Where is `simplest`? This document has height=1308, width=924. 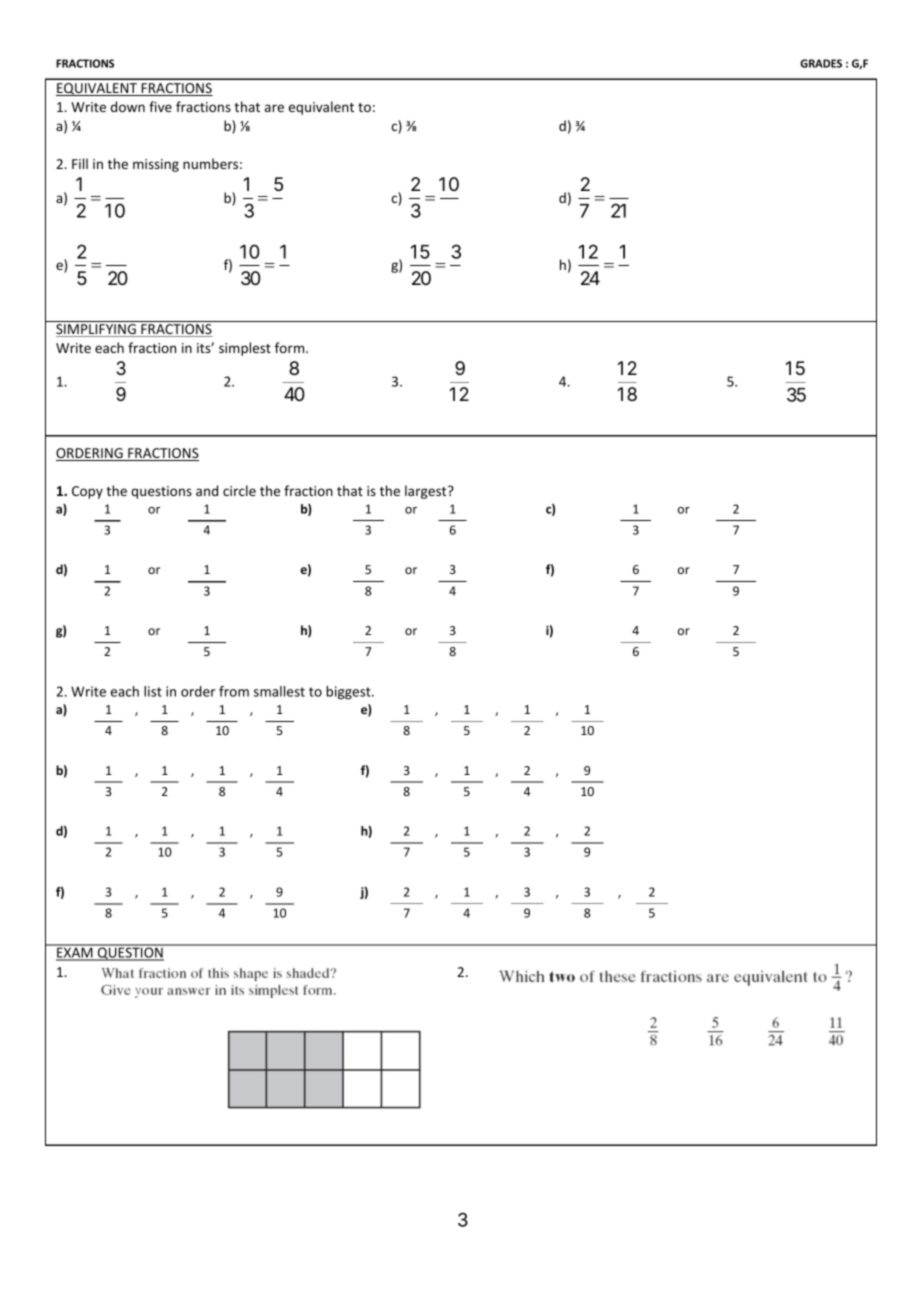 simplest is located at coordinates (245, 349).
